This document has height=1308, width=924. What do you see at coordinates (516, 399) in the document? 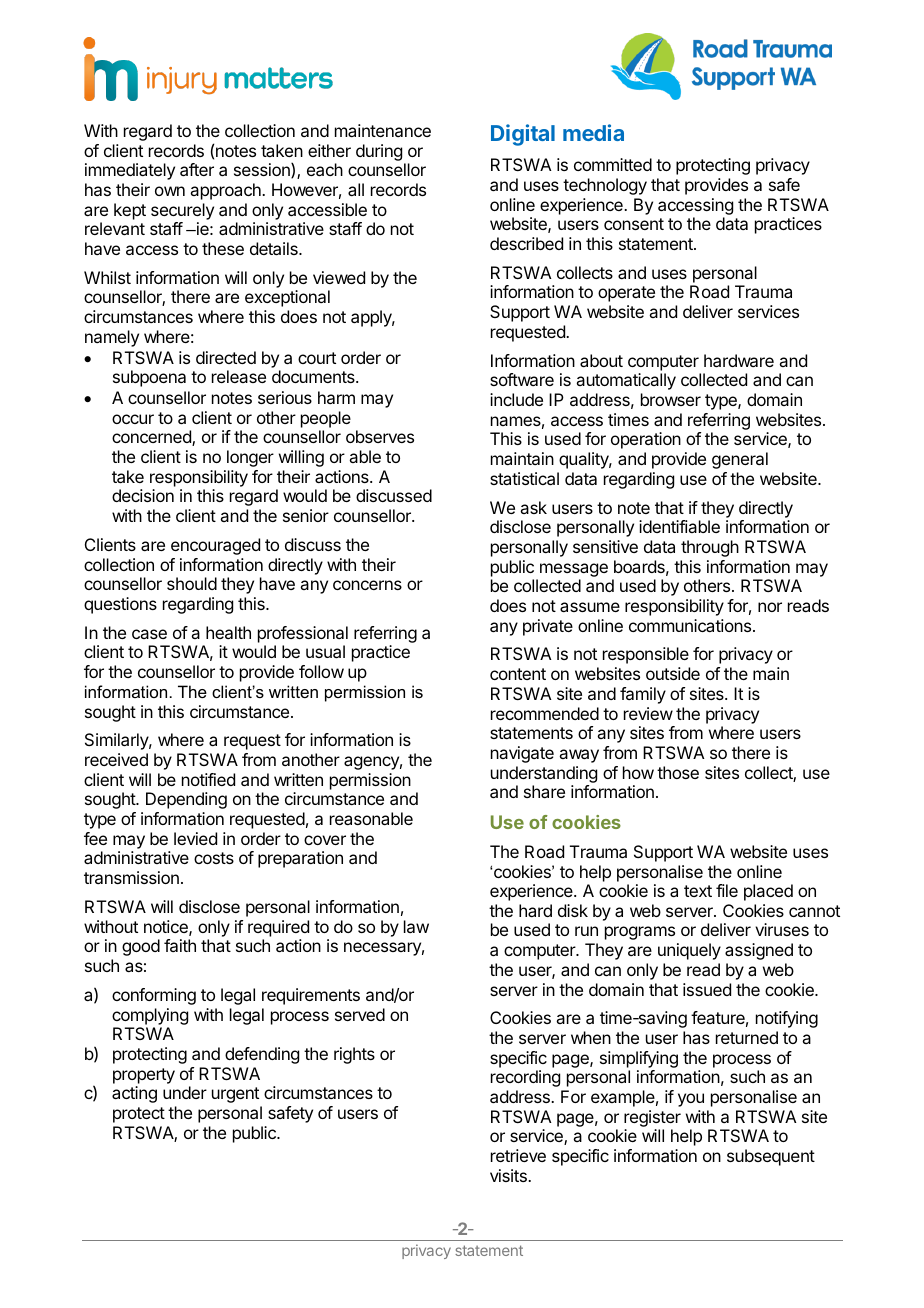
I see `include` at bounding box center [516, 399].
